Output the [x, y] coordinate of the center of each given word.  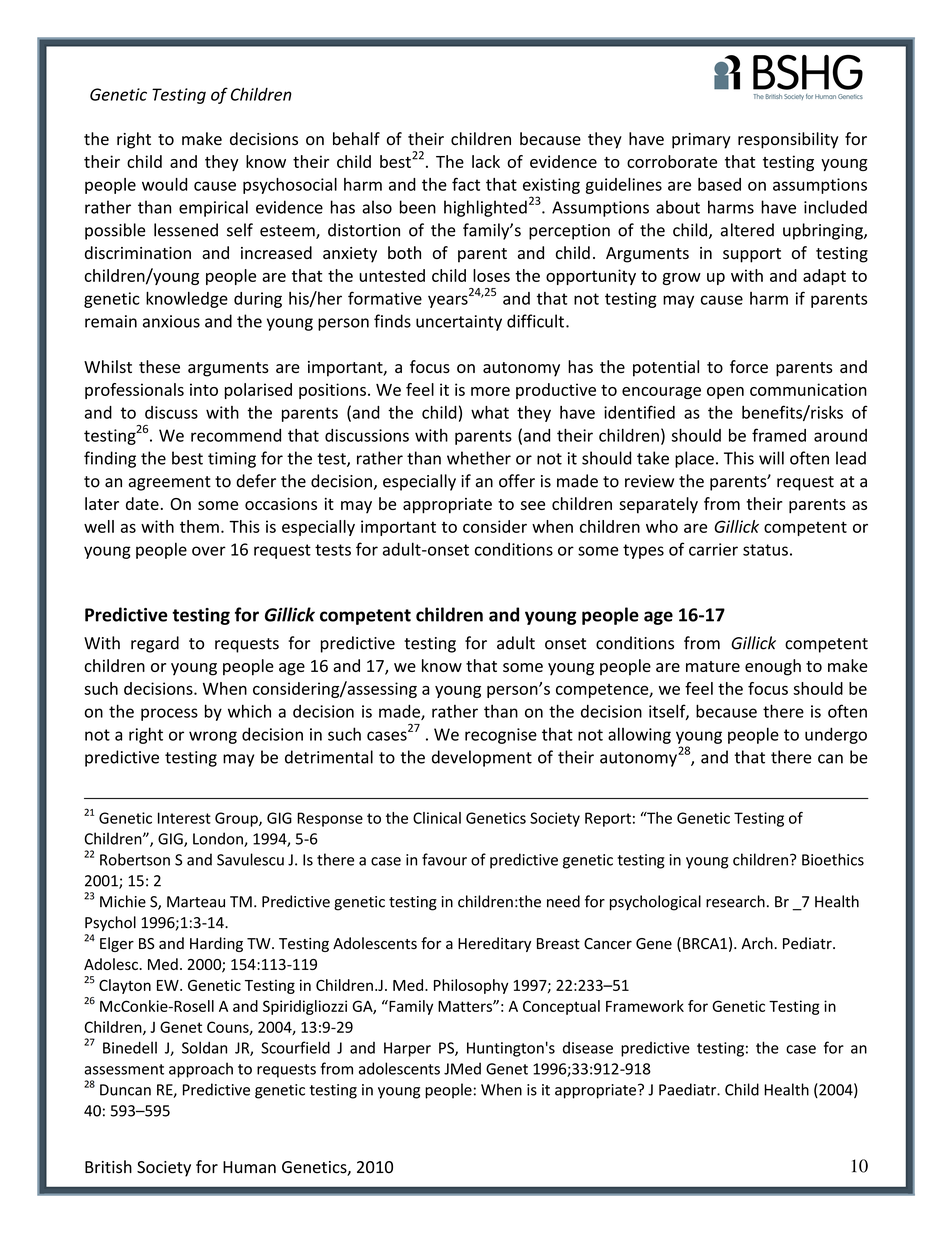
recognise [501, 736]
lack [486, 161]
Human [249, 1167]
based [719, 184]
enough [773, 667]
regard [155, 644]
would [164, 184]
